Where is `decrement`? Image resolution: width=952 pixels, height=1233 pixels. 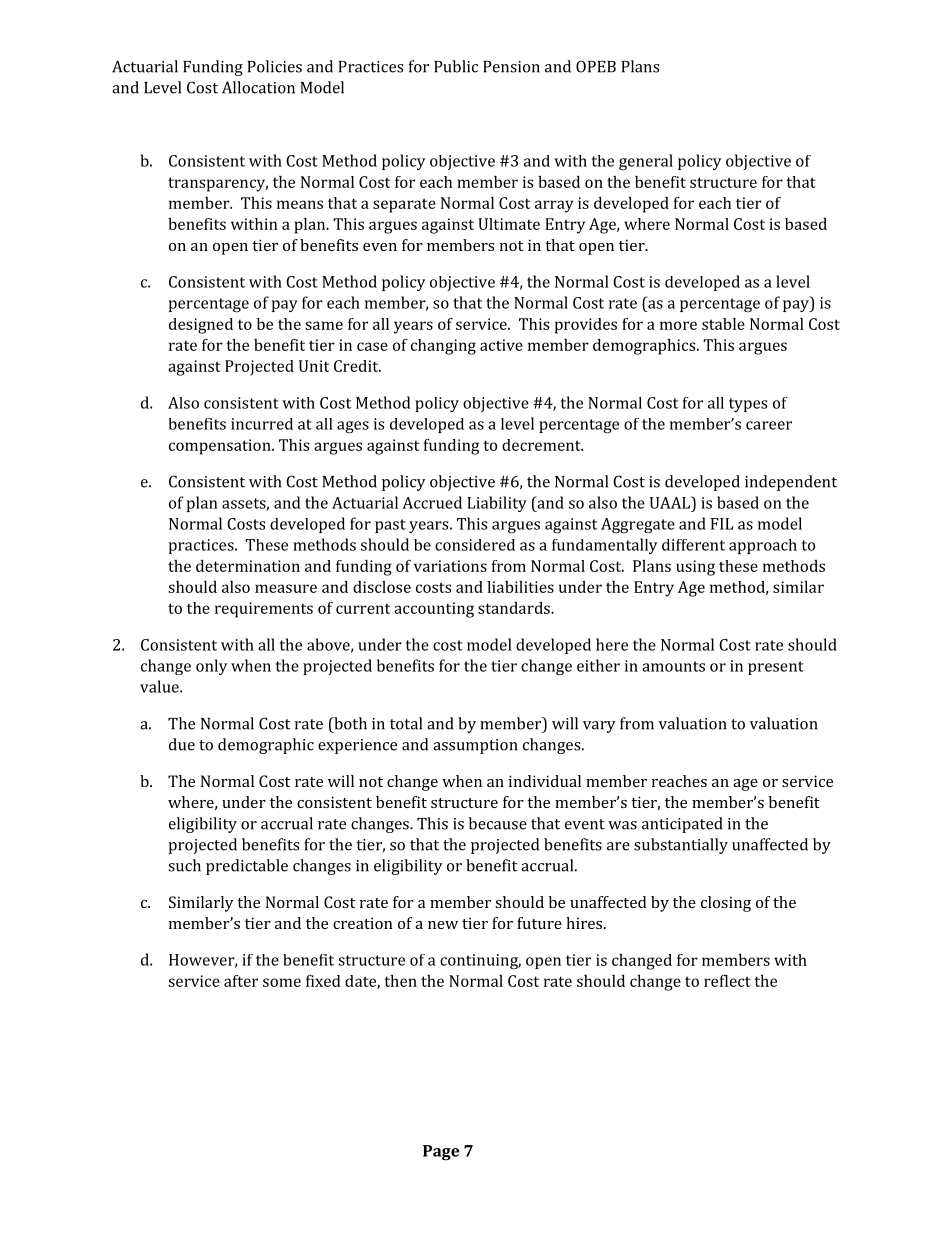 decrement is located at coordinates (542, 445).
